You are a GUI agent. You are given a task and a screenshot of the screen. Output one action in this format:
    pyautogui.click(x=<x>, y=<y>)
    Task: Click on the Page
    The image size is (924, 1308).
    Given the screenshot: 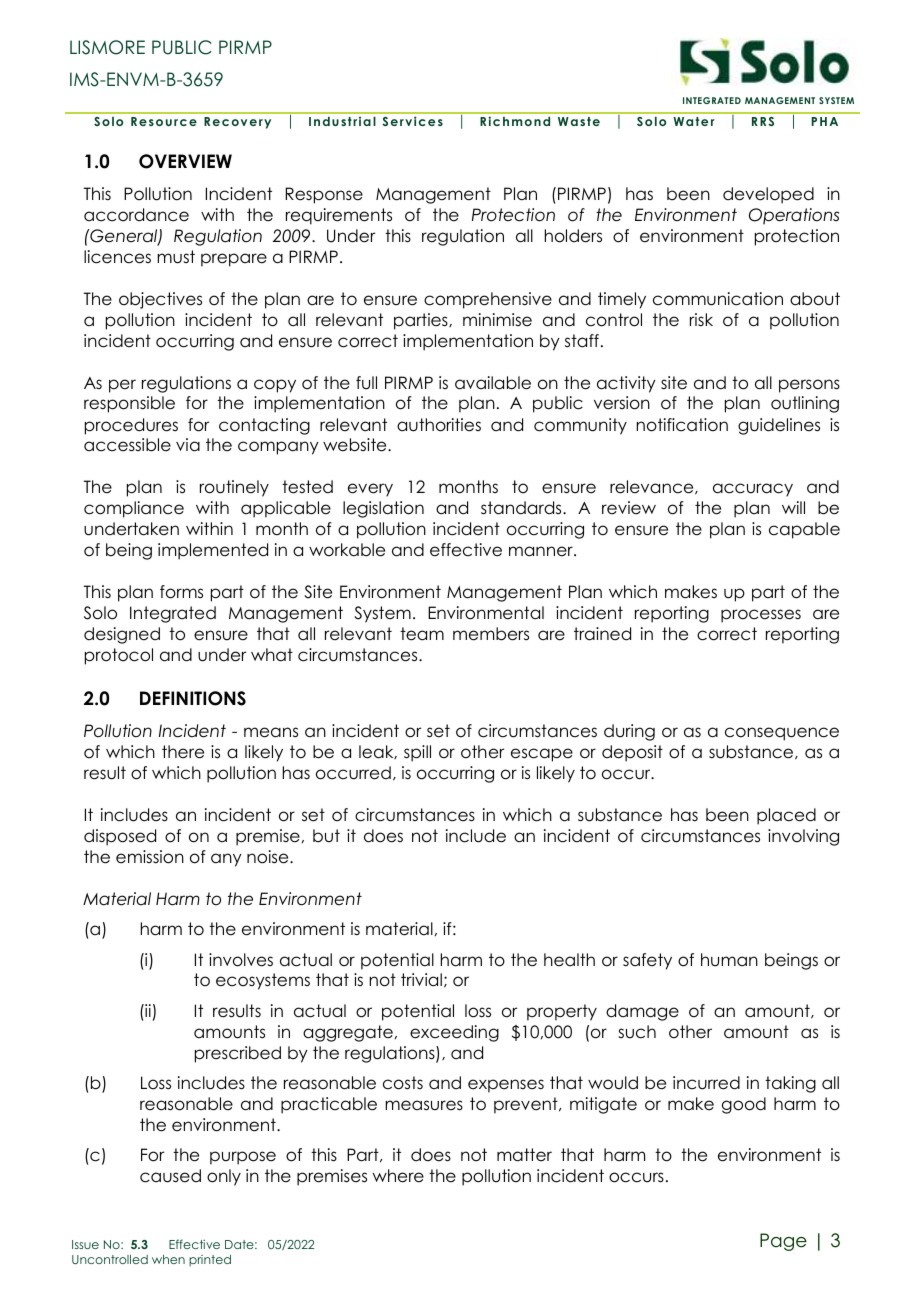 What is the action you would take?
    pyautogui.click(x=783, y=1242)
